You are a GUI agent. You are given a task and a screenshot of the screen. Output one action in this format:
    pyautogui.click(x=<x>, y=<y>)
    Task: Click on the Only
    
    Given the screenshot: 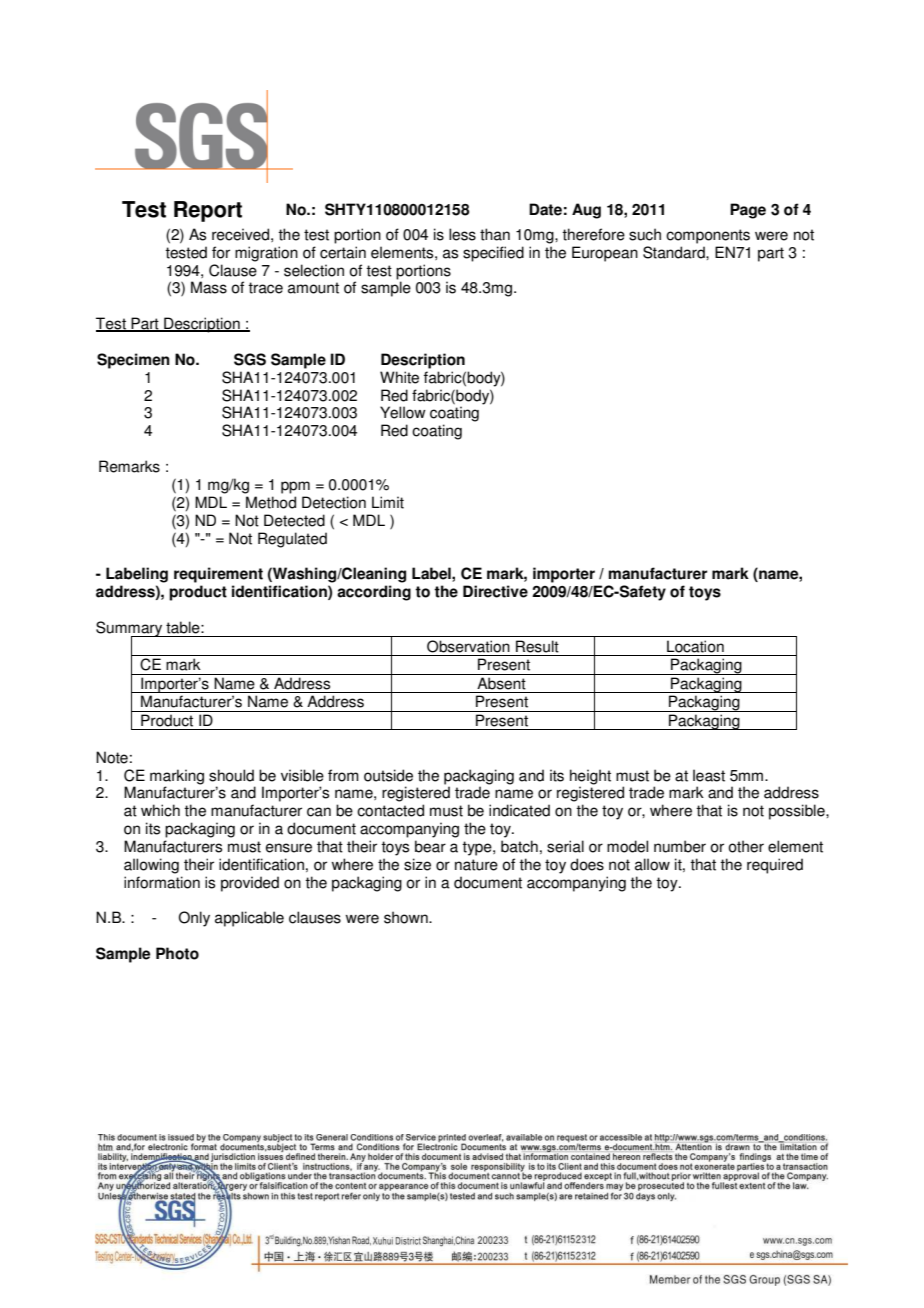 What is the action you would take?
    pyautogui.click(x=194, y=919)
